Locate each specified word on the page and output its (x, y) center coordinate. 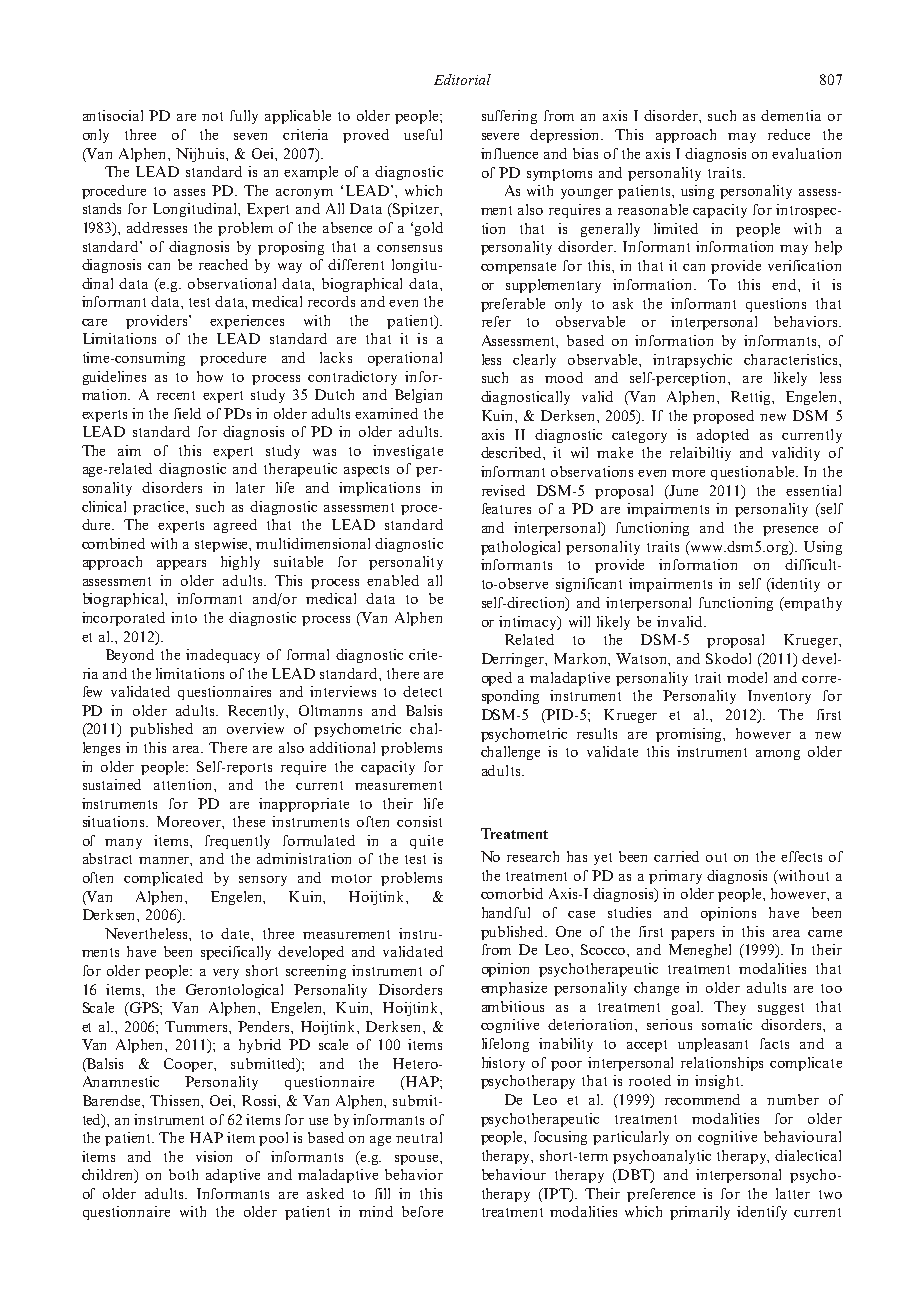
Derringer (514, 660)
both (183, 1174)
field (187, 413)
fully (244, 117)
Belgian (418, 396)
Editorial (462, 79)
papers (692, 935)
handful (506, 912)
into (184, 617)
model (747, 677)
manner (165, 861)
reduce (789, 134)
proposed (723, 417)
